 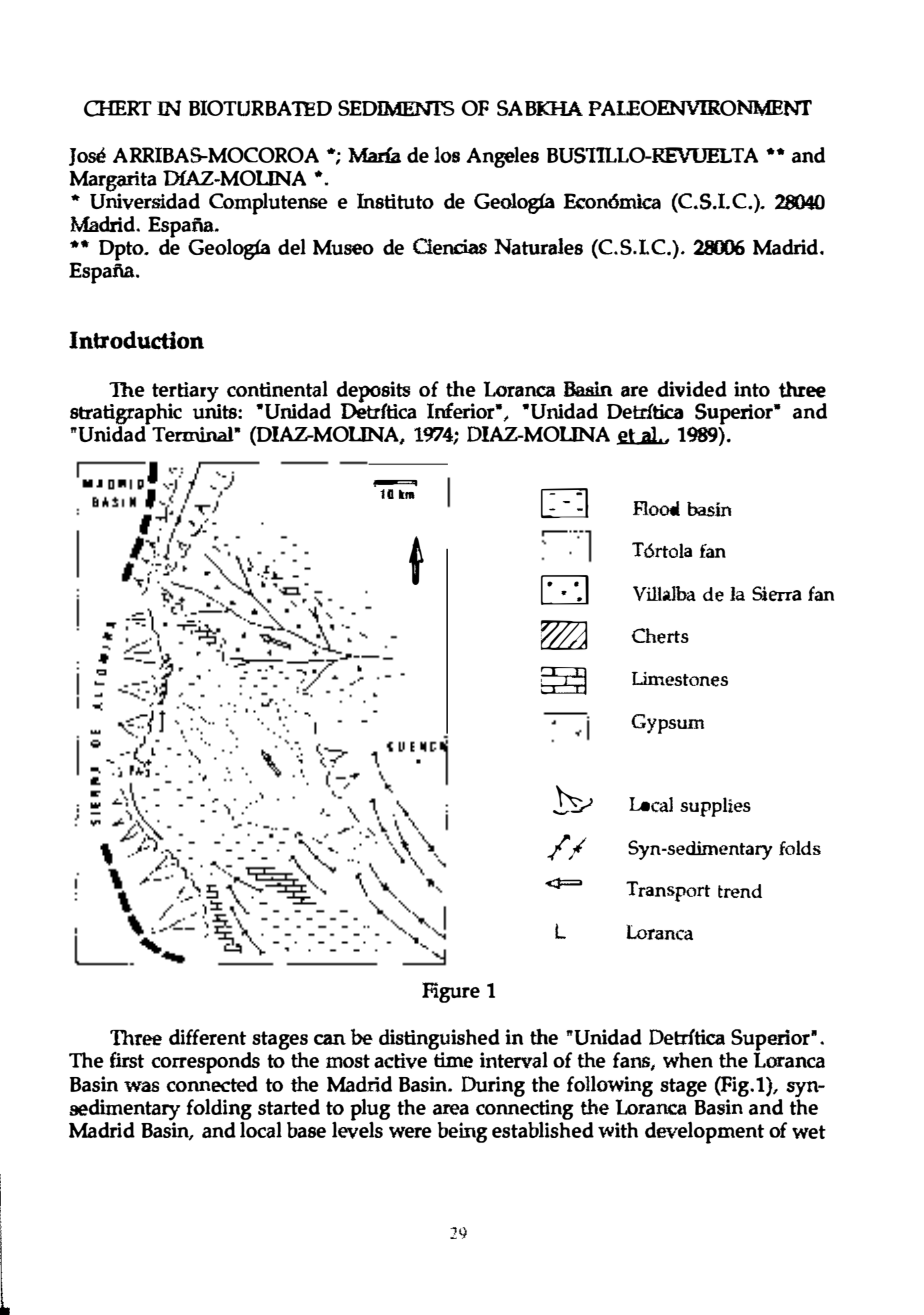 What do you see at coordinates (113, 182) in the screenshot?
I see `Margarita` at bounding box center [113, 182].
